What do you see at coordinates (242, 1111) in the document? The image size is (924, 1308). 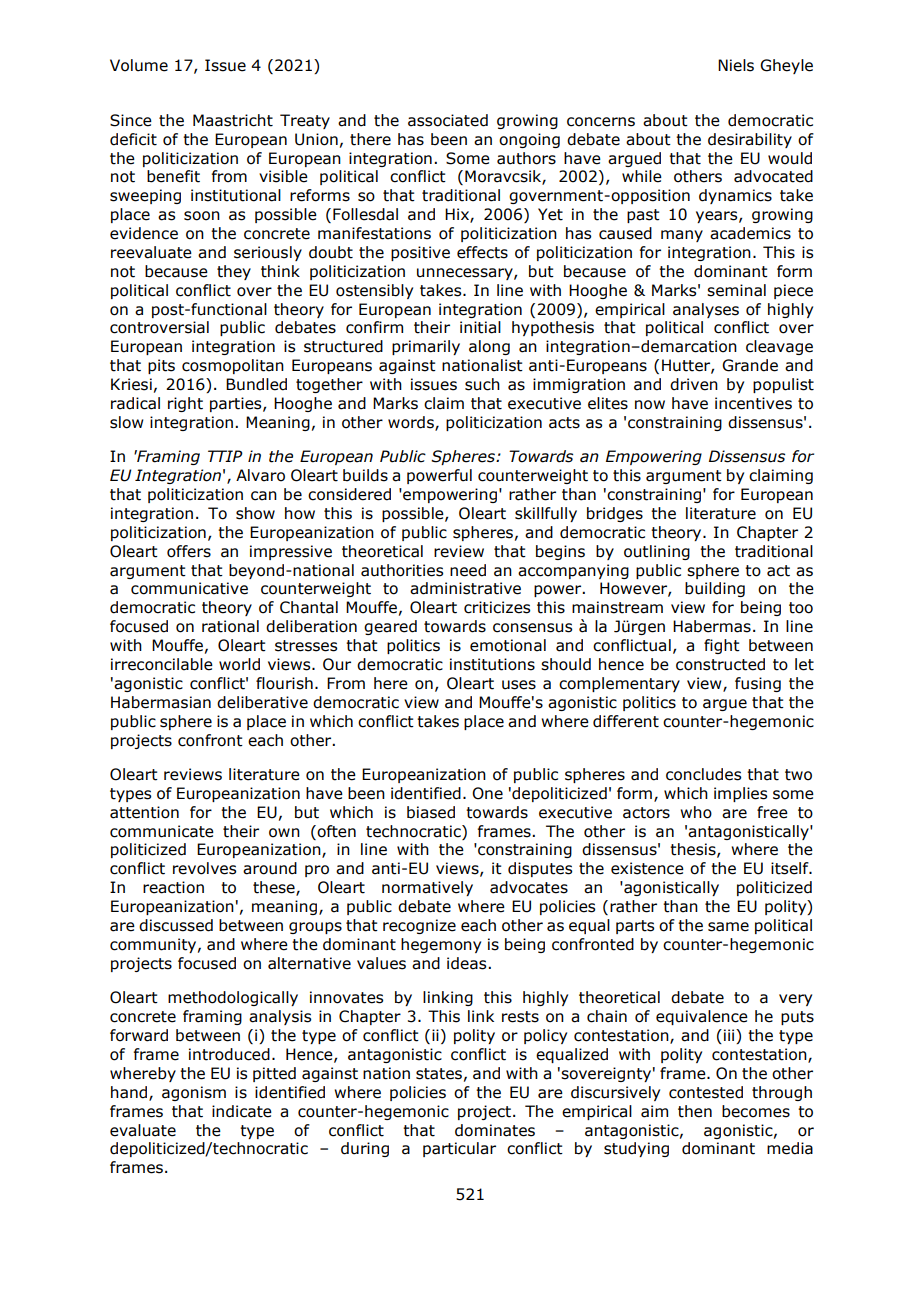 I see `indicate` at bounding box center [242, 1111].
